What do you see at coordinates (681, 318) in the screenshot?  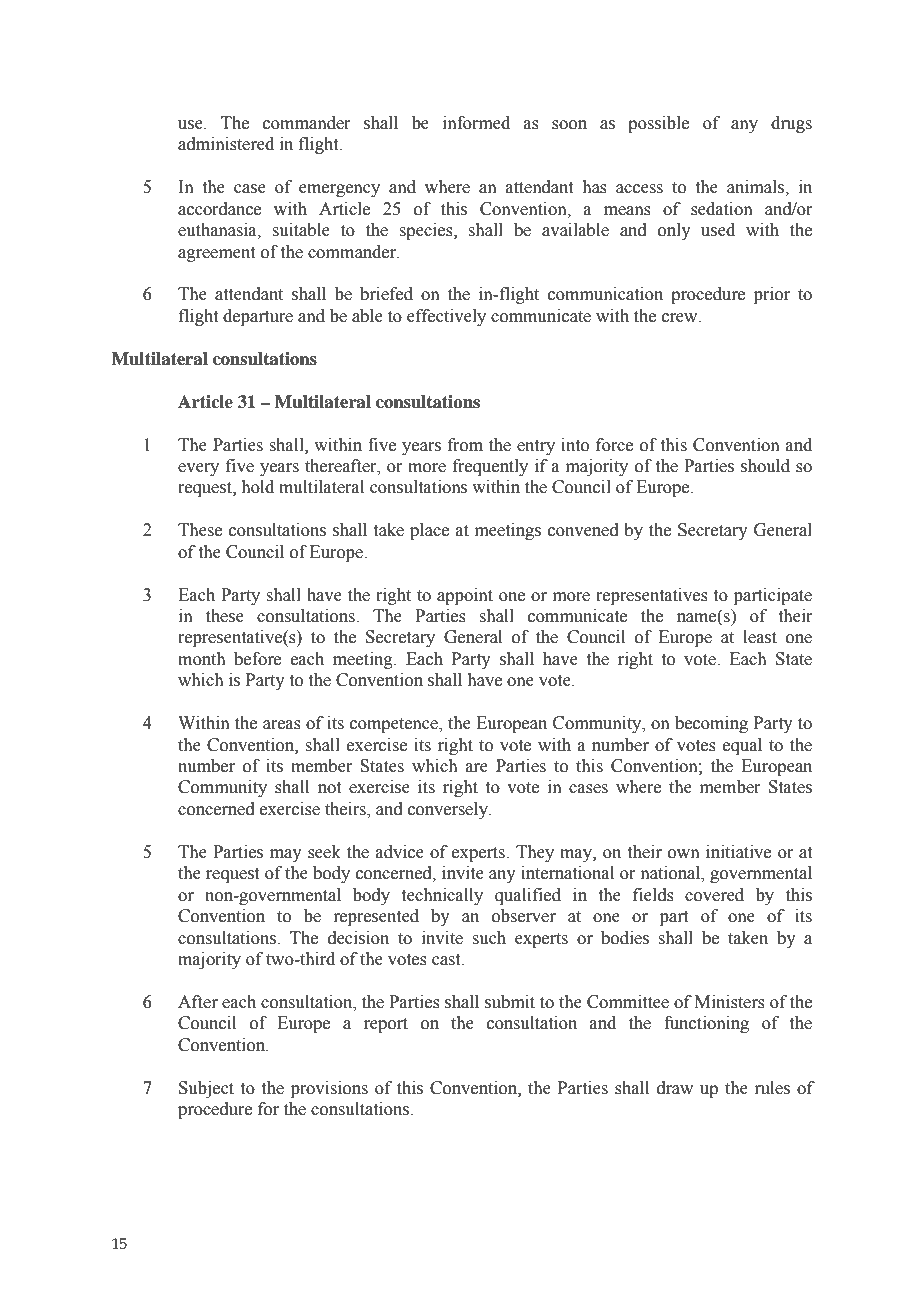 I see `crew` at bounding box center [681, 318].
